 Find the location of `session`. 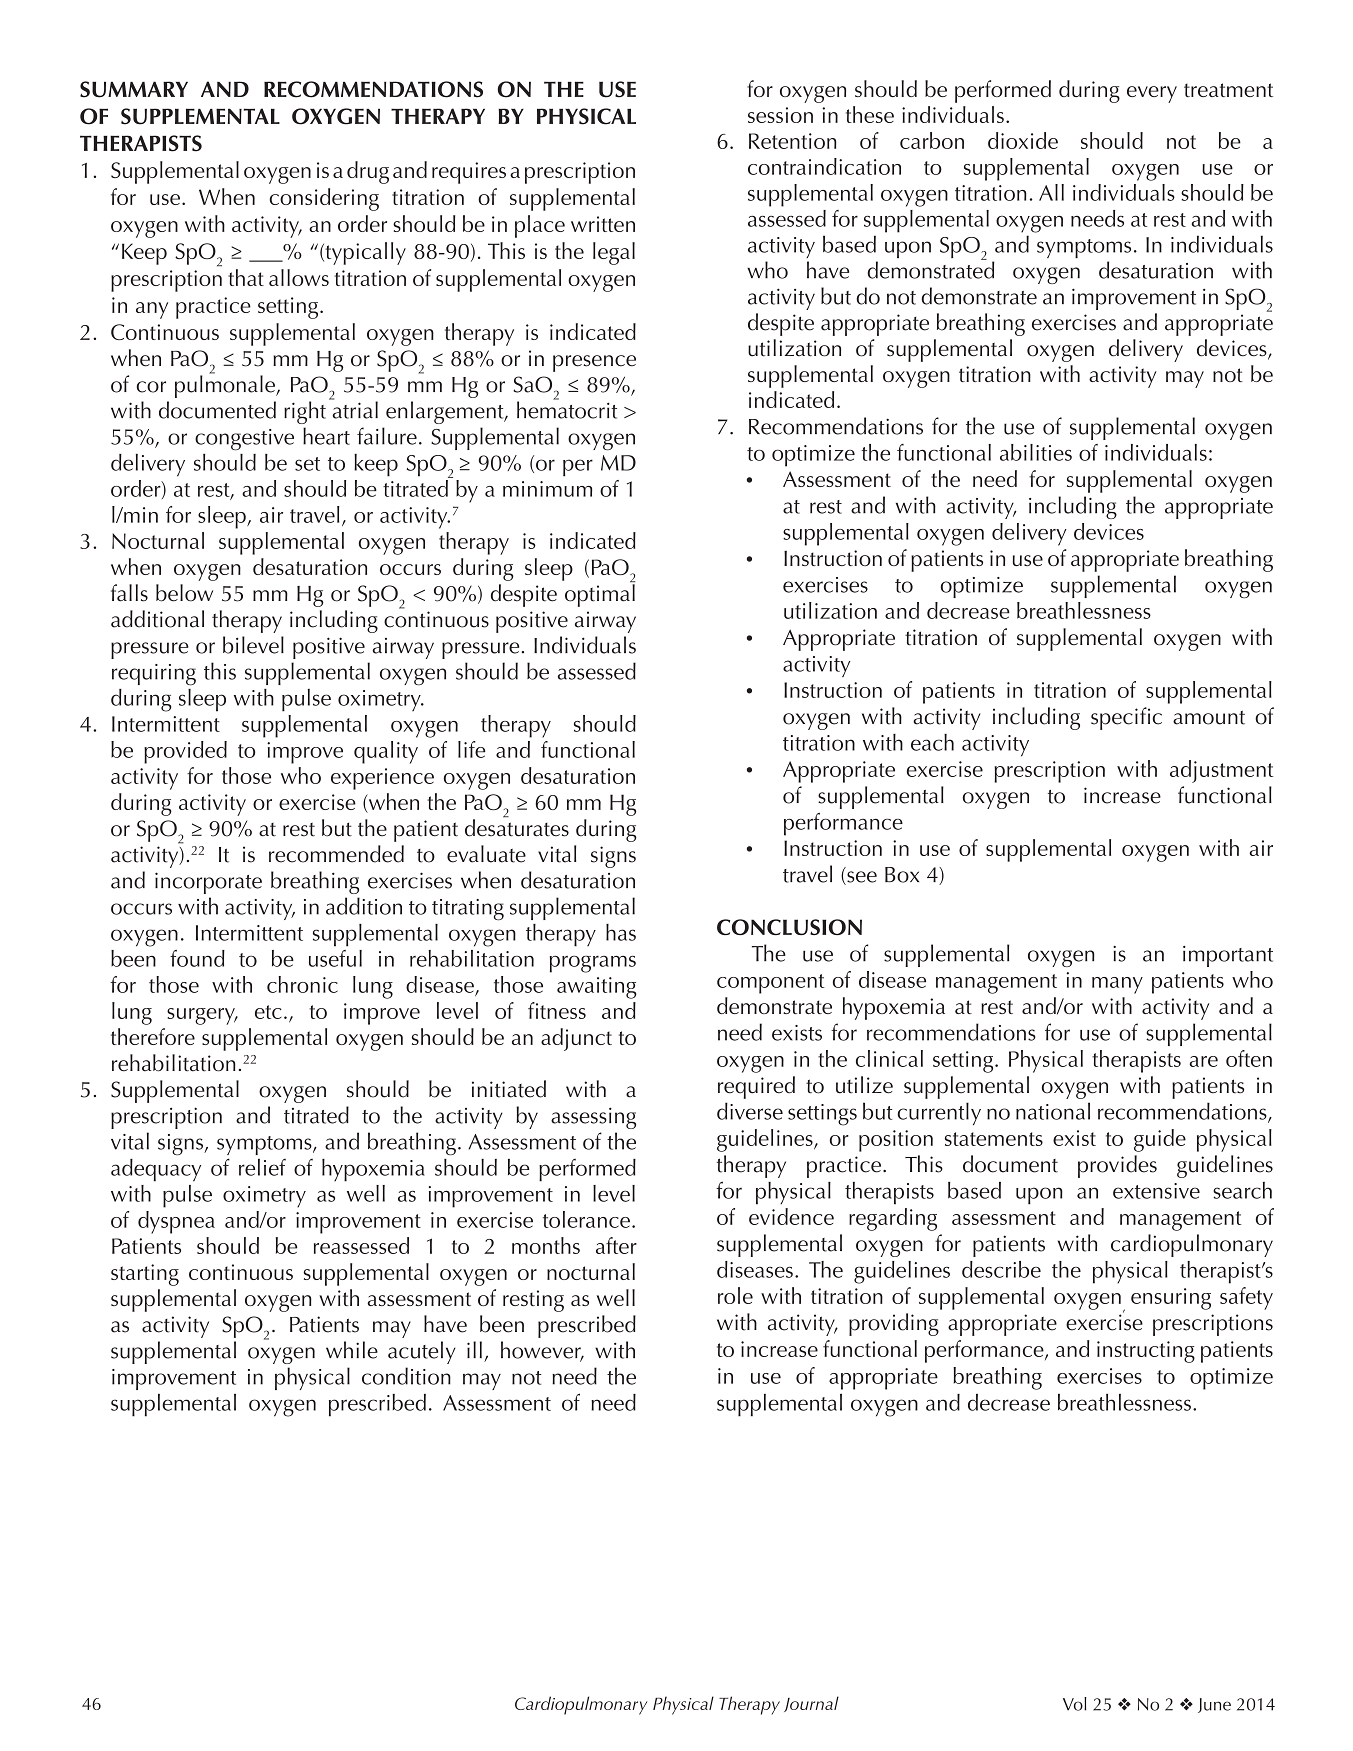

session is located at coordinates (780, 115).
